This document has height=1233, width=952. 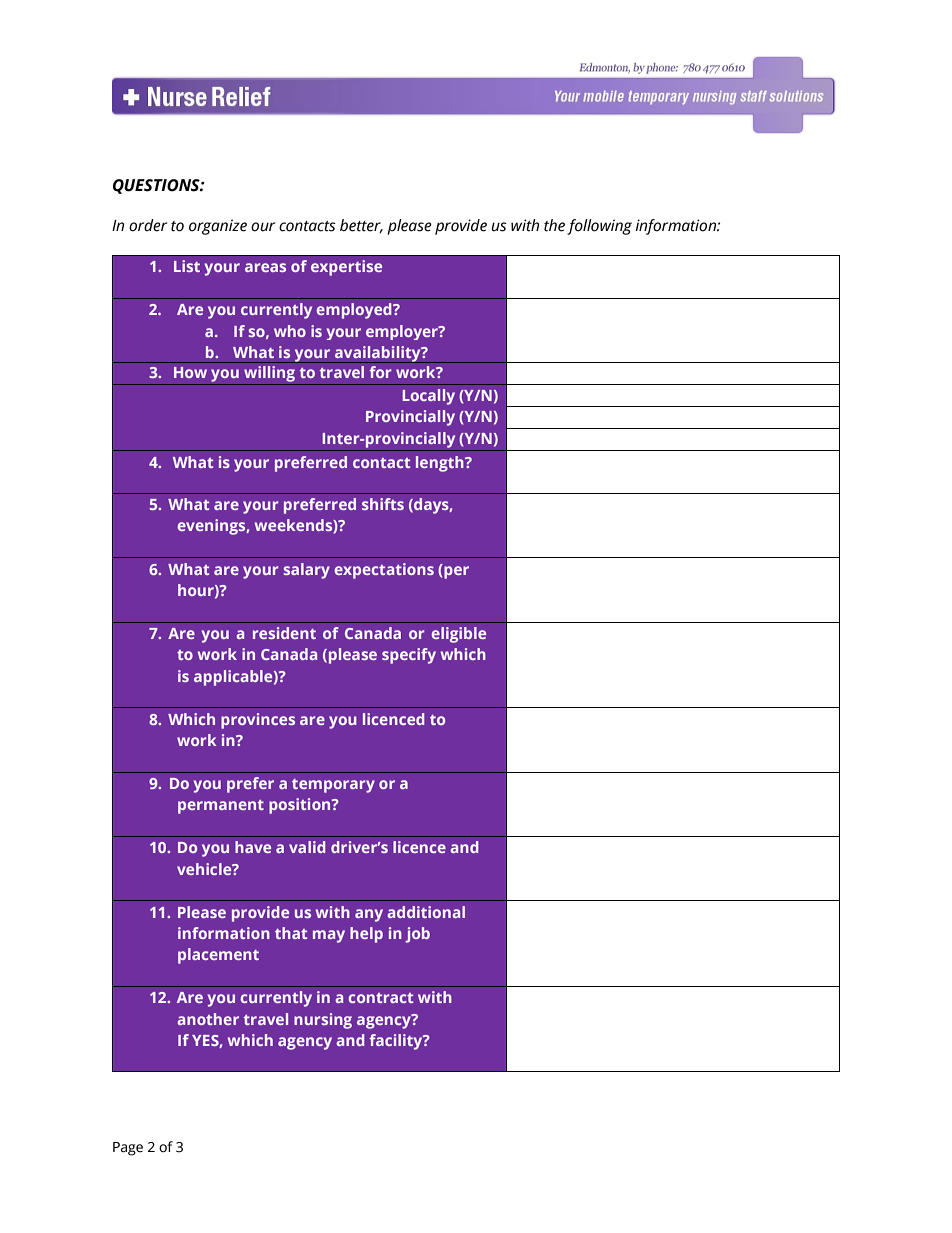 What do you see at coordinates (221, 807) in the document?
I see `permanent` at bounding box center [221, 807].
